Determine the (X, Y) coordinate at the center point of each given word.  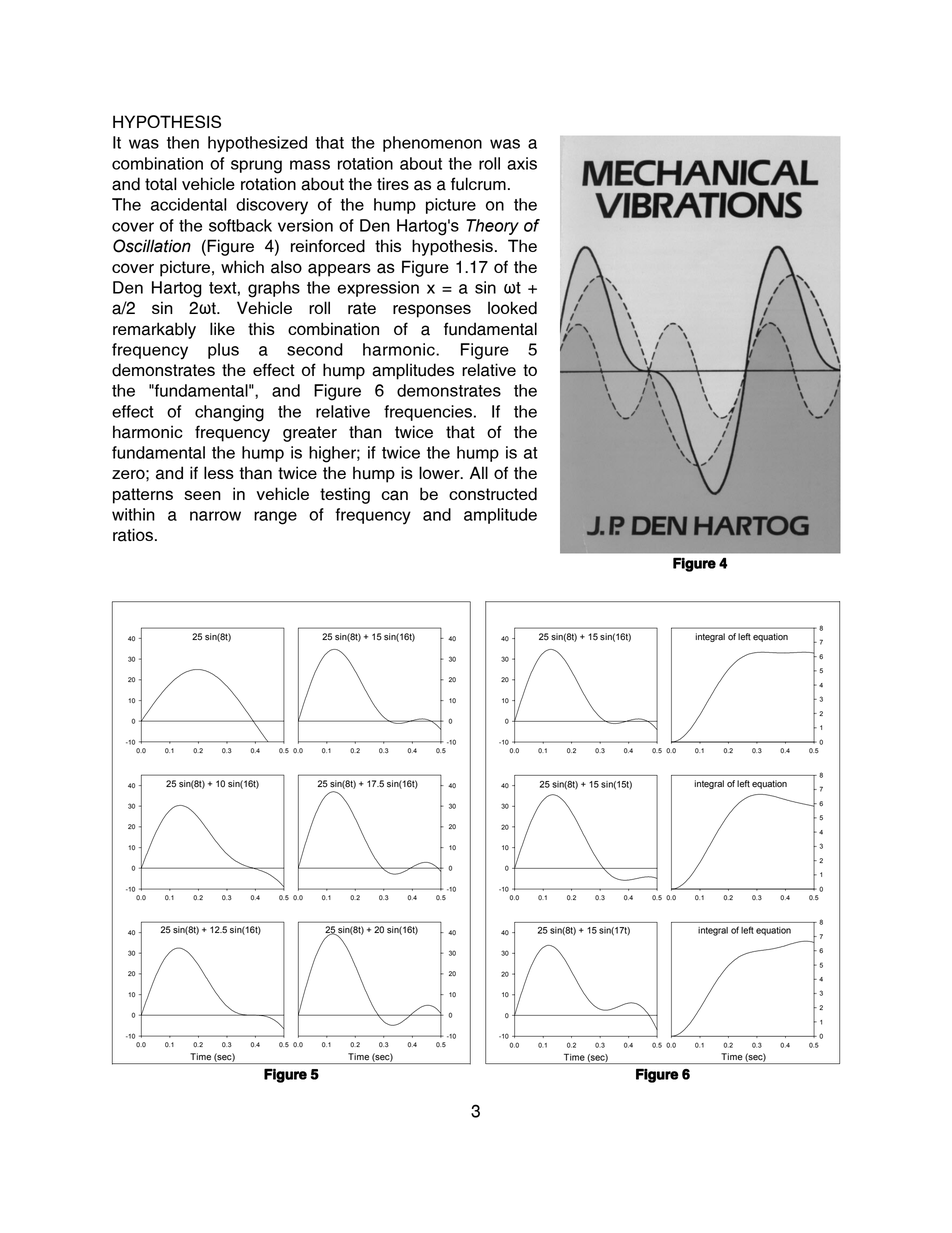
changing (229, 413)
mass (310, 165)
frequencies (428, 413)
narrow (215, 516)
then (183, 142)
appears (339, 270)
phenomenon (432, 144)
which (242, 266)
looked (512, 308)
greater (310, 434)
